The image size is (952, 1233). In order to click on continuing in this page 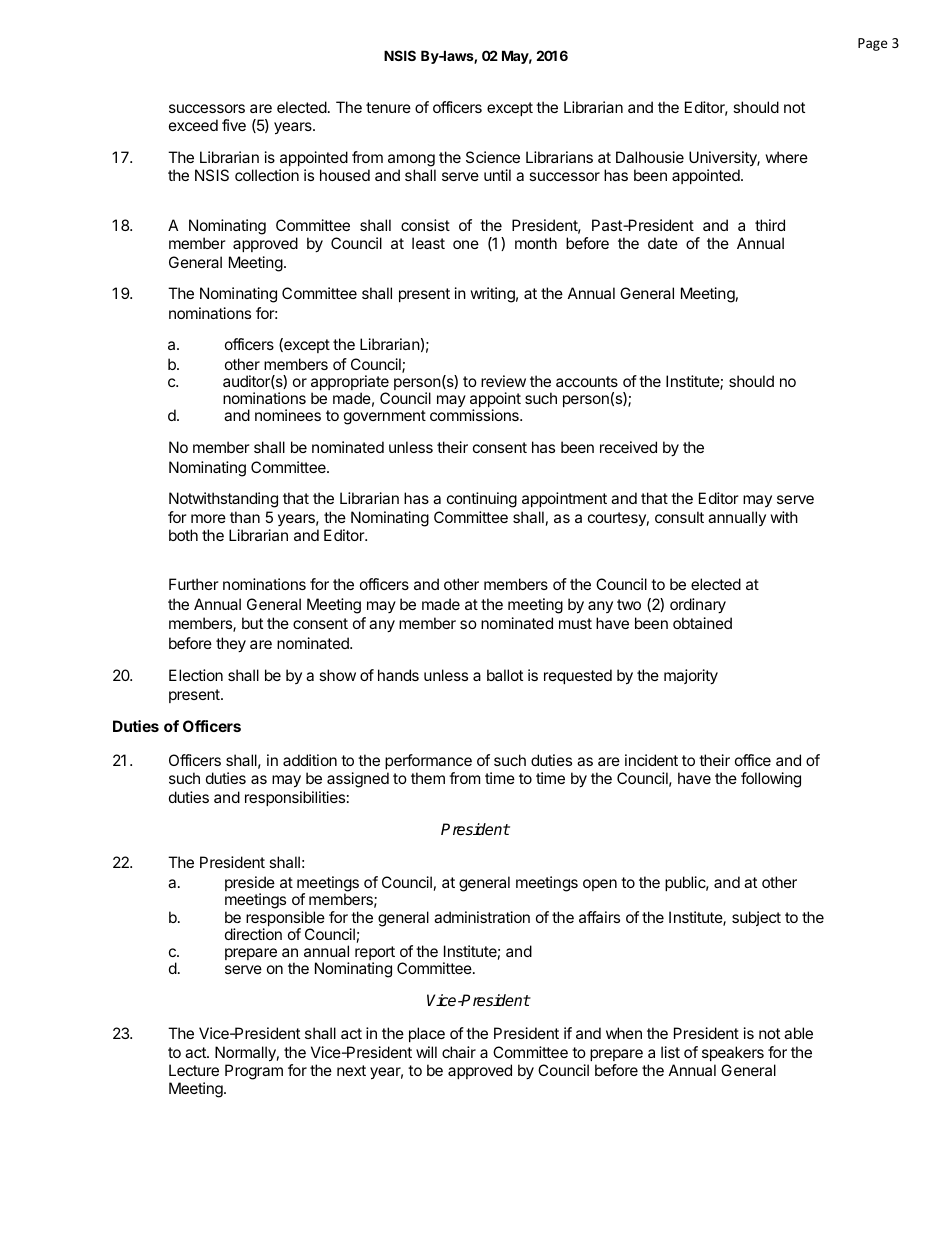, I will do `click(482, 500)`.
